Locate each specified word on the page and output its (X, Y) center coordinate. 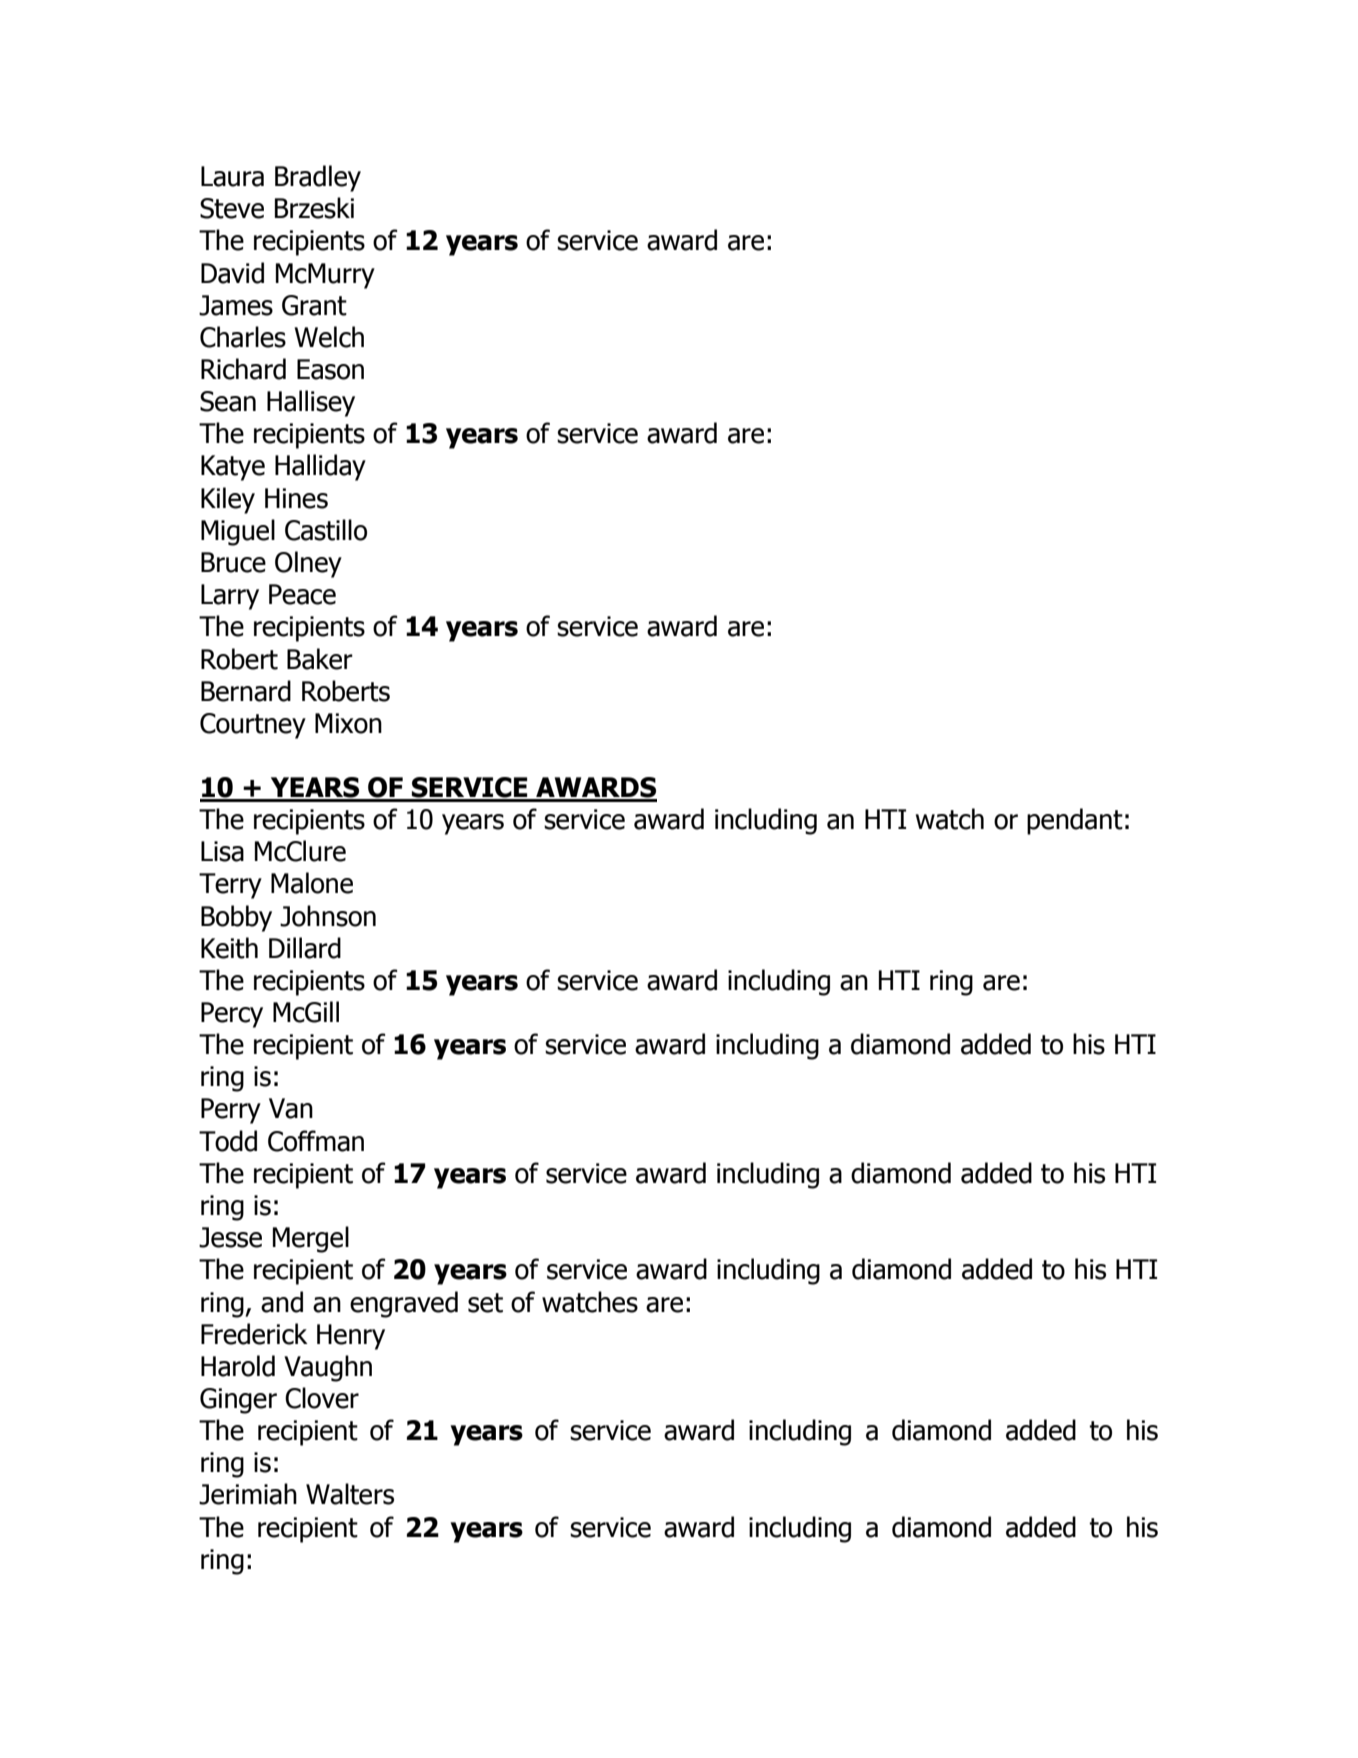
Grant (314, 305)
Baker (320, 659)
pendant (1075, 821)
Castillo (326, 530)
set (485, 1303)
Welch (329, 337)
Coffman (316, 1141)
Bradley (318, 178)
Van (291, 1108)
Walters (350, 1494)
